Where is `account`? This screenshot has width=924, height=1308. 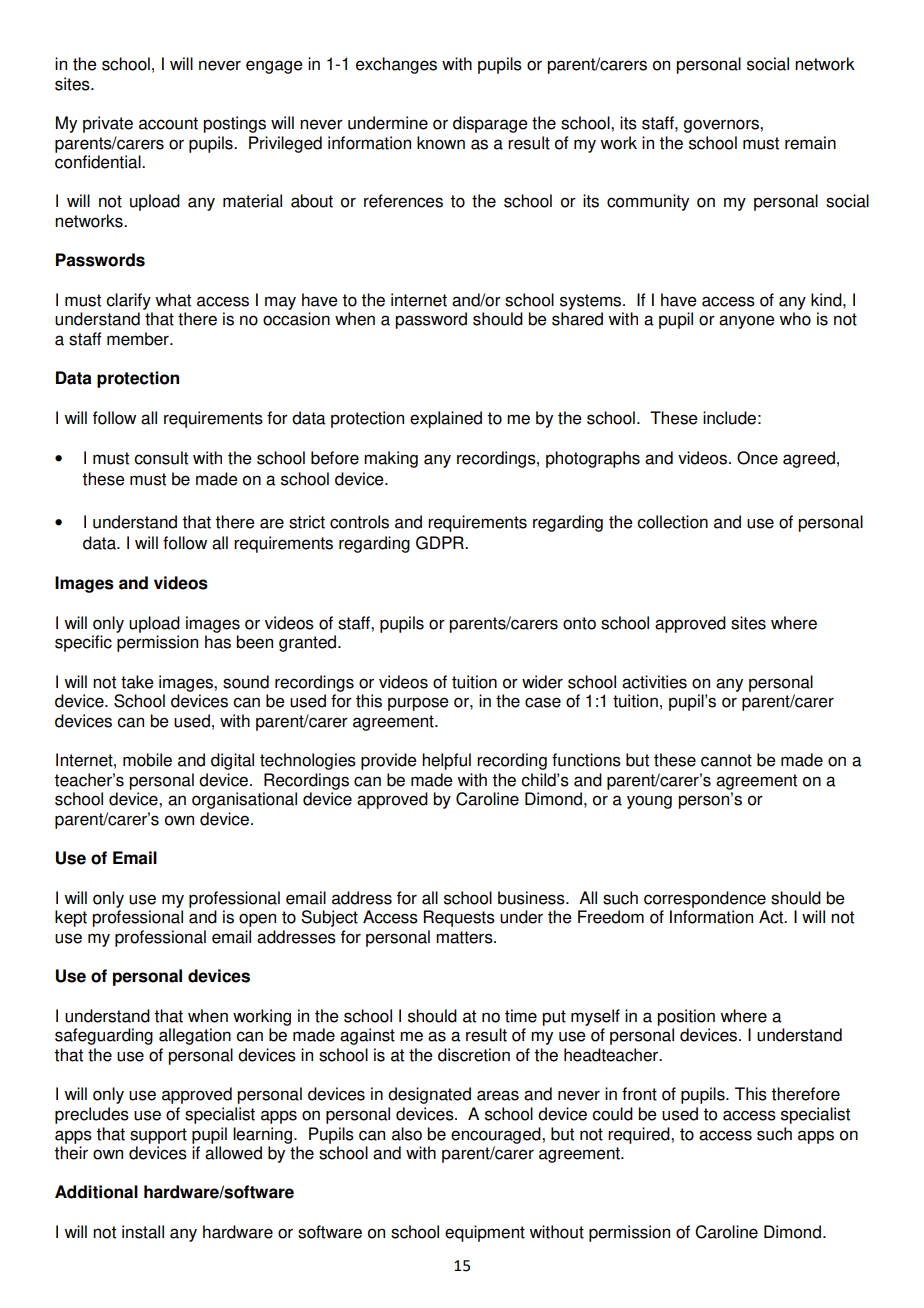 account is located at coordinates (168, 123).
